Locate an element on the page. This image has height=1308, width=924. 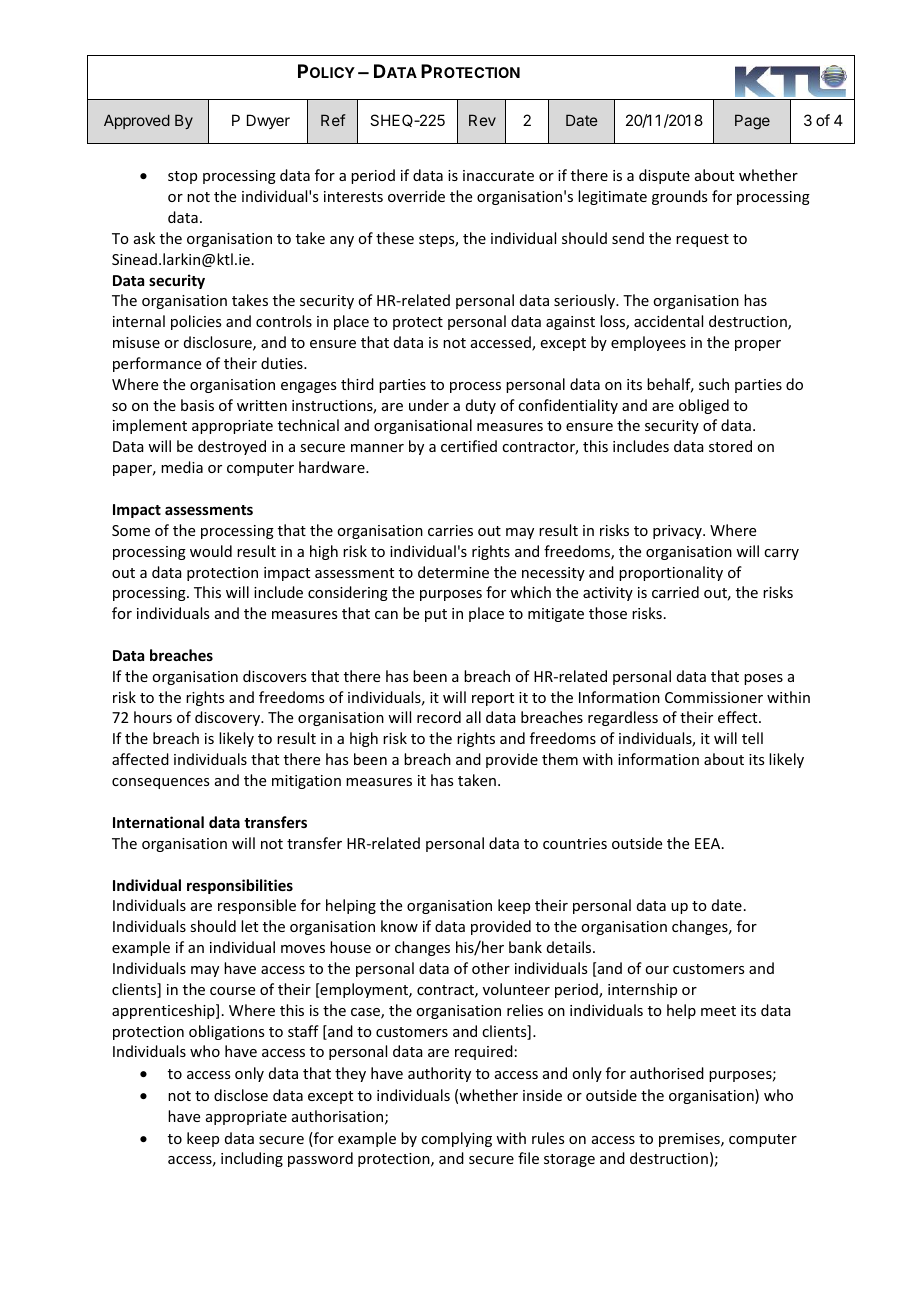
Rev is located at coordinates (482, 120).
